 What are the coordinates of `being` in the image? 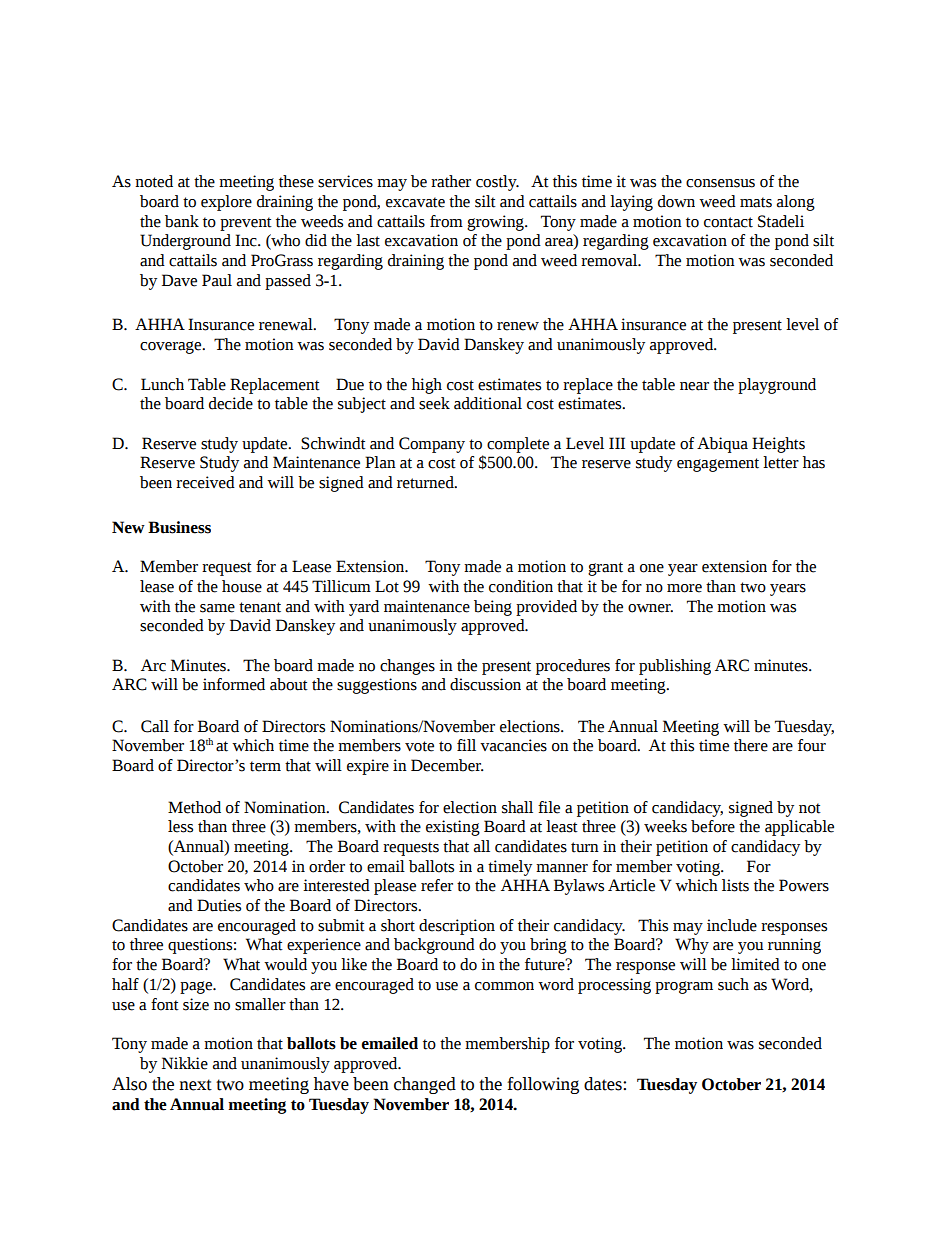 It's located at (493, 608).
